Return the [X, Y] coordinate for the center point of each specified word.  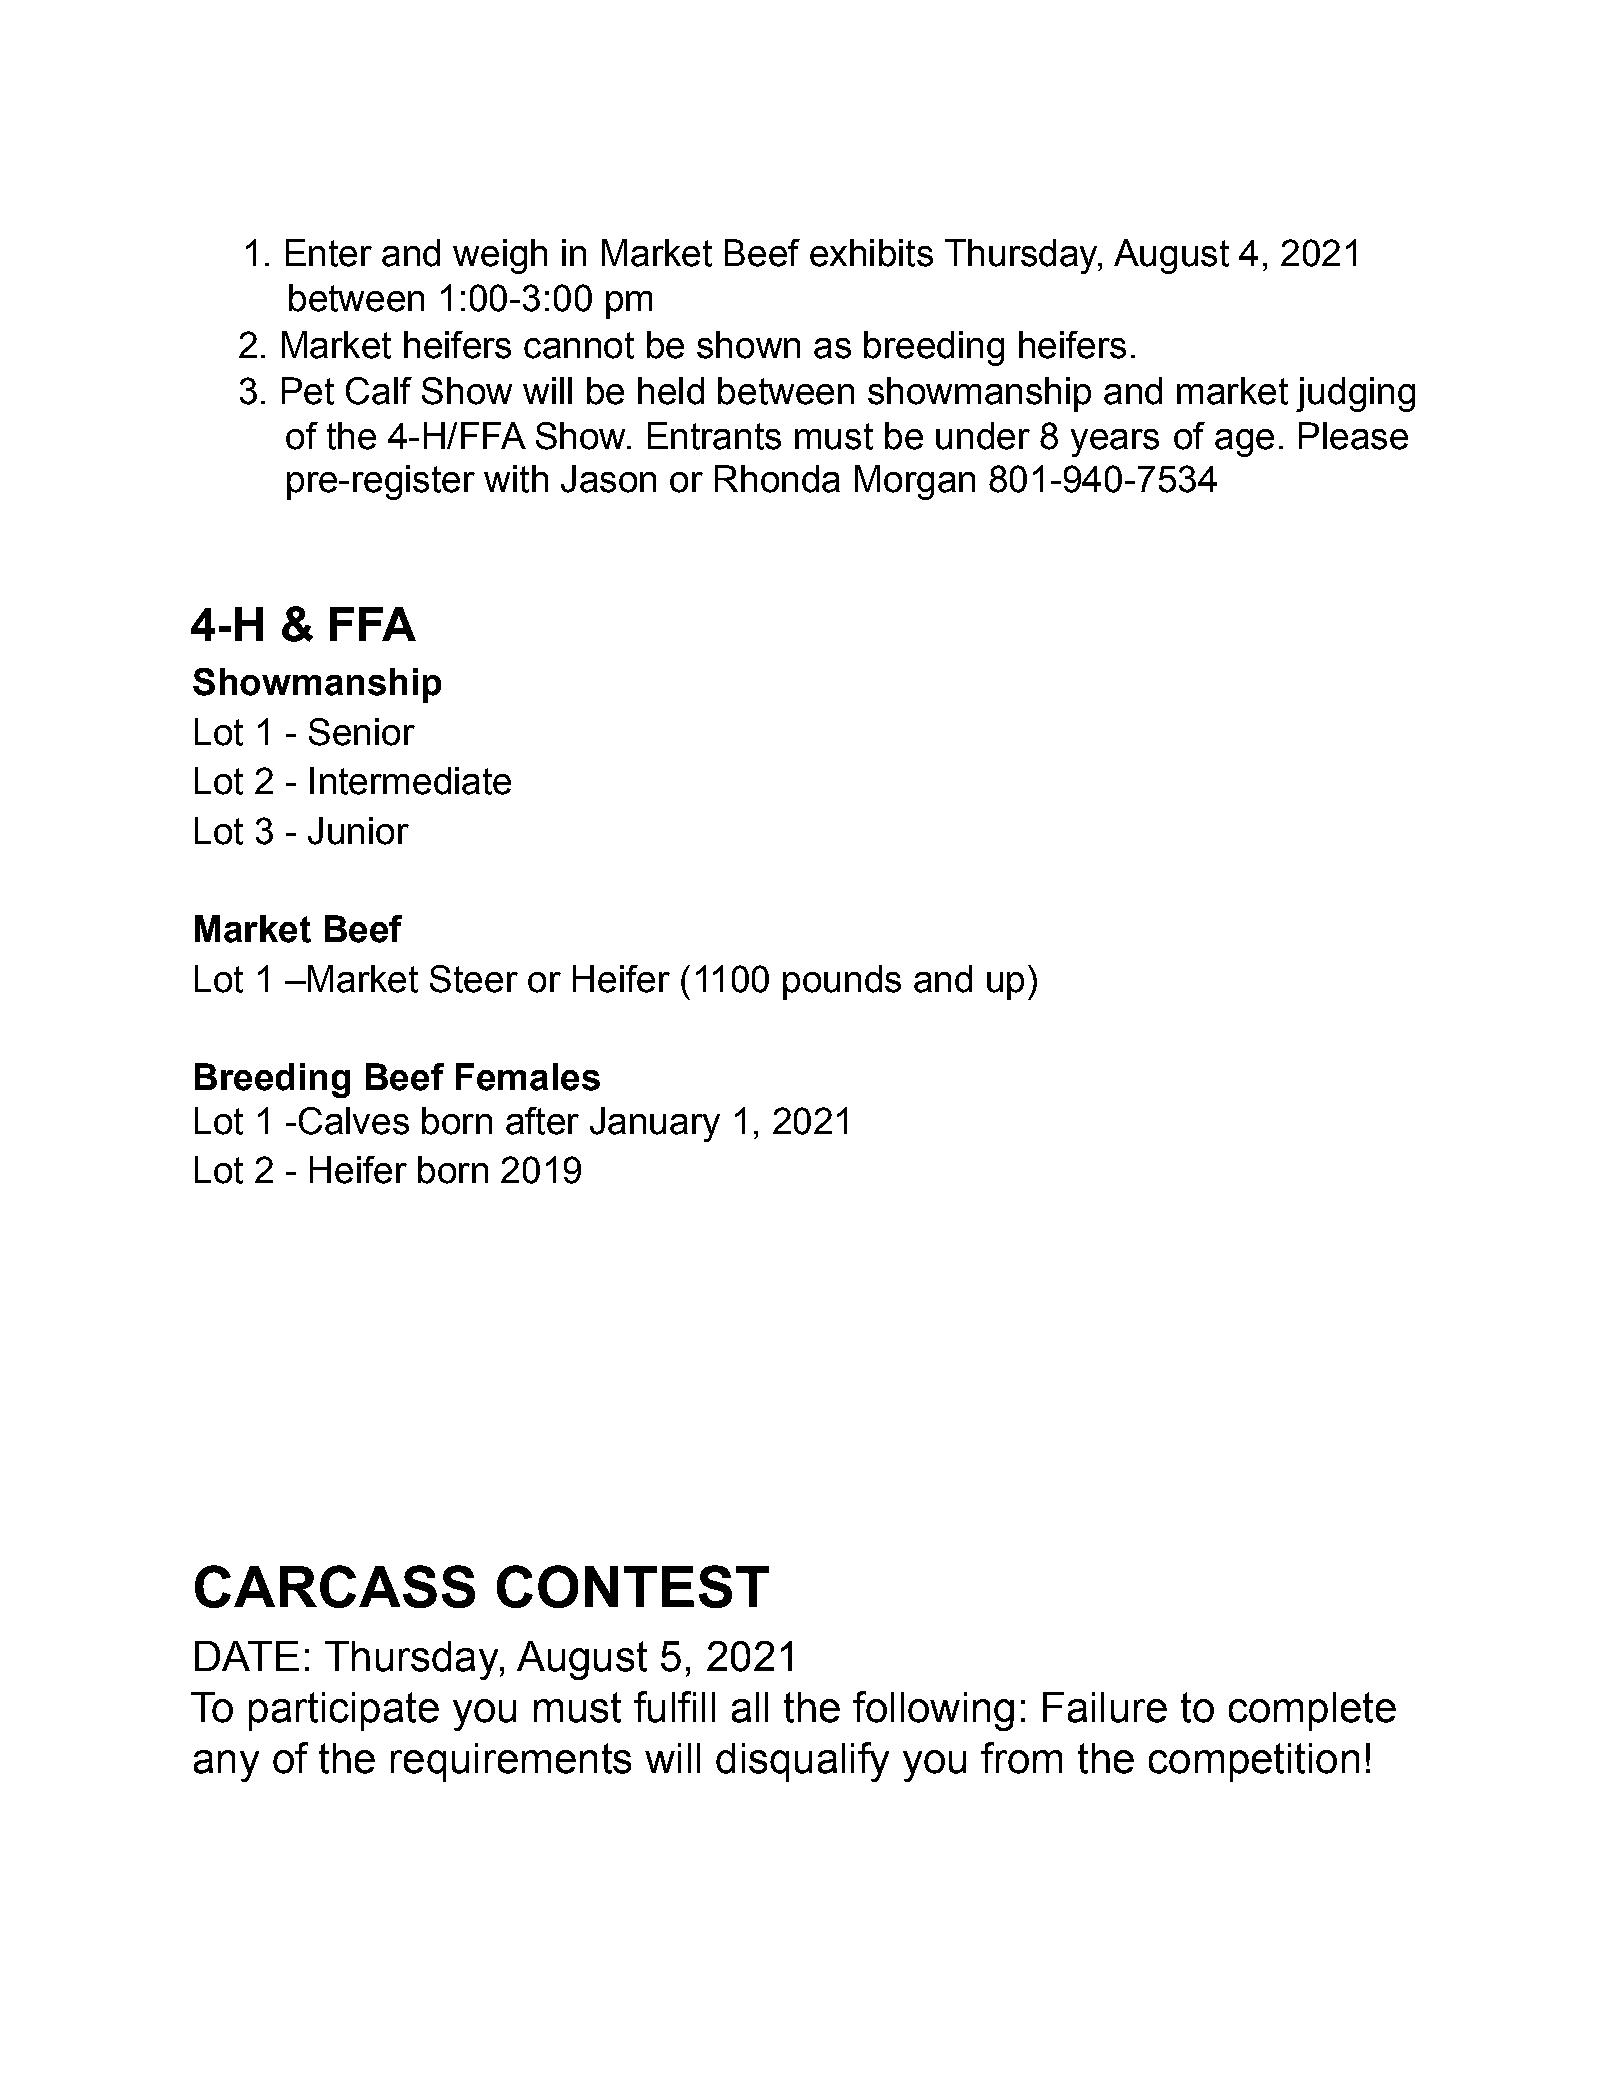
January [655, 1124]
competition [1254, 1762]
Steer [474, 979]
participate [344, 1711]
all [750, 1707]
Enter [329, 253]
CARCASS [335, 1586]
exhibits [871, 253]
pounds [842, 982]
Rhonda [777, 479]
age [1244, 443]
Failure [1105, 1707]
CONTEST [633, 1586]
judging [1355, 394]
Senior [362, 732]
